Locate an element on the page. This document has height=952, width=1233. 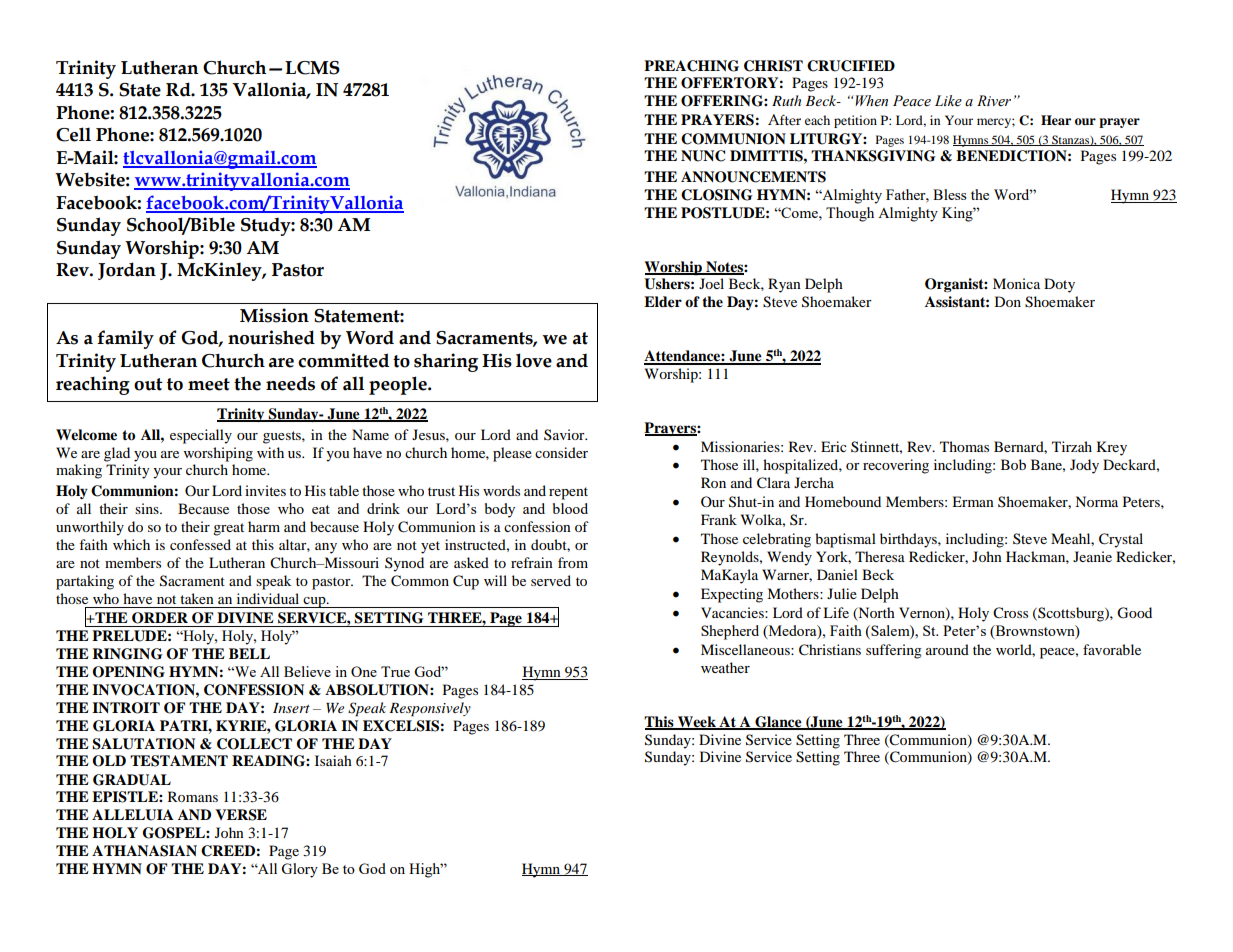
Ruth is located at coordinates (786, 100).
